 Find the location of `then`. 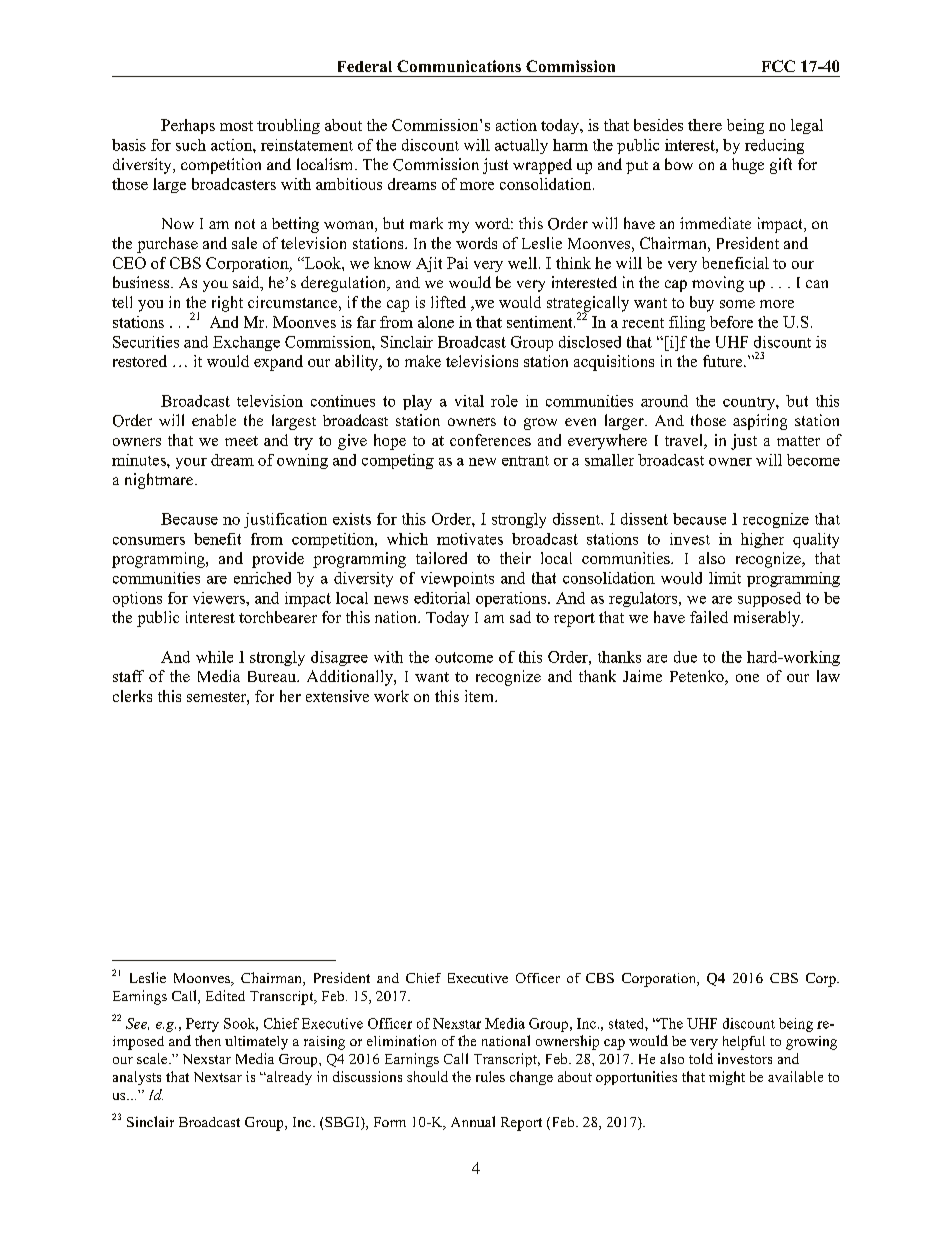

then is located at coordinates (208, 1040).
